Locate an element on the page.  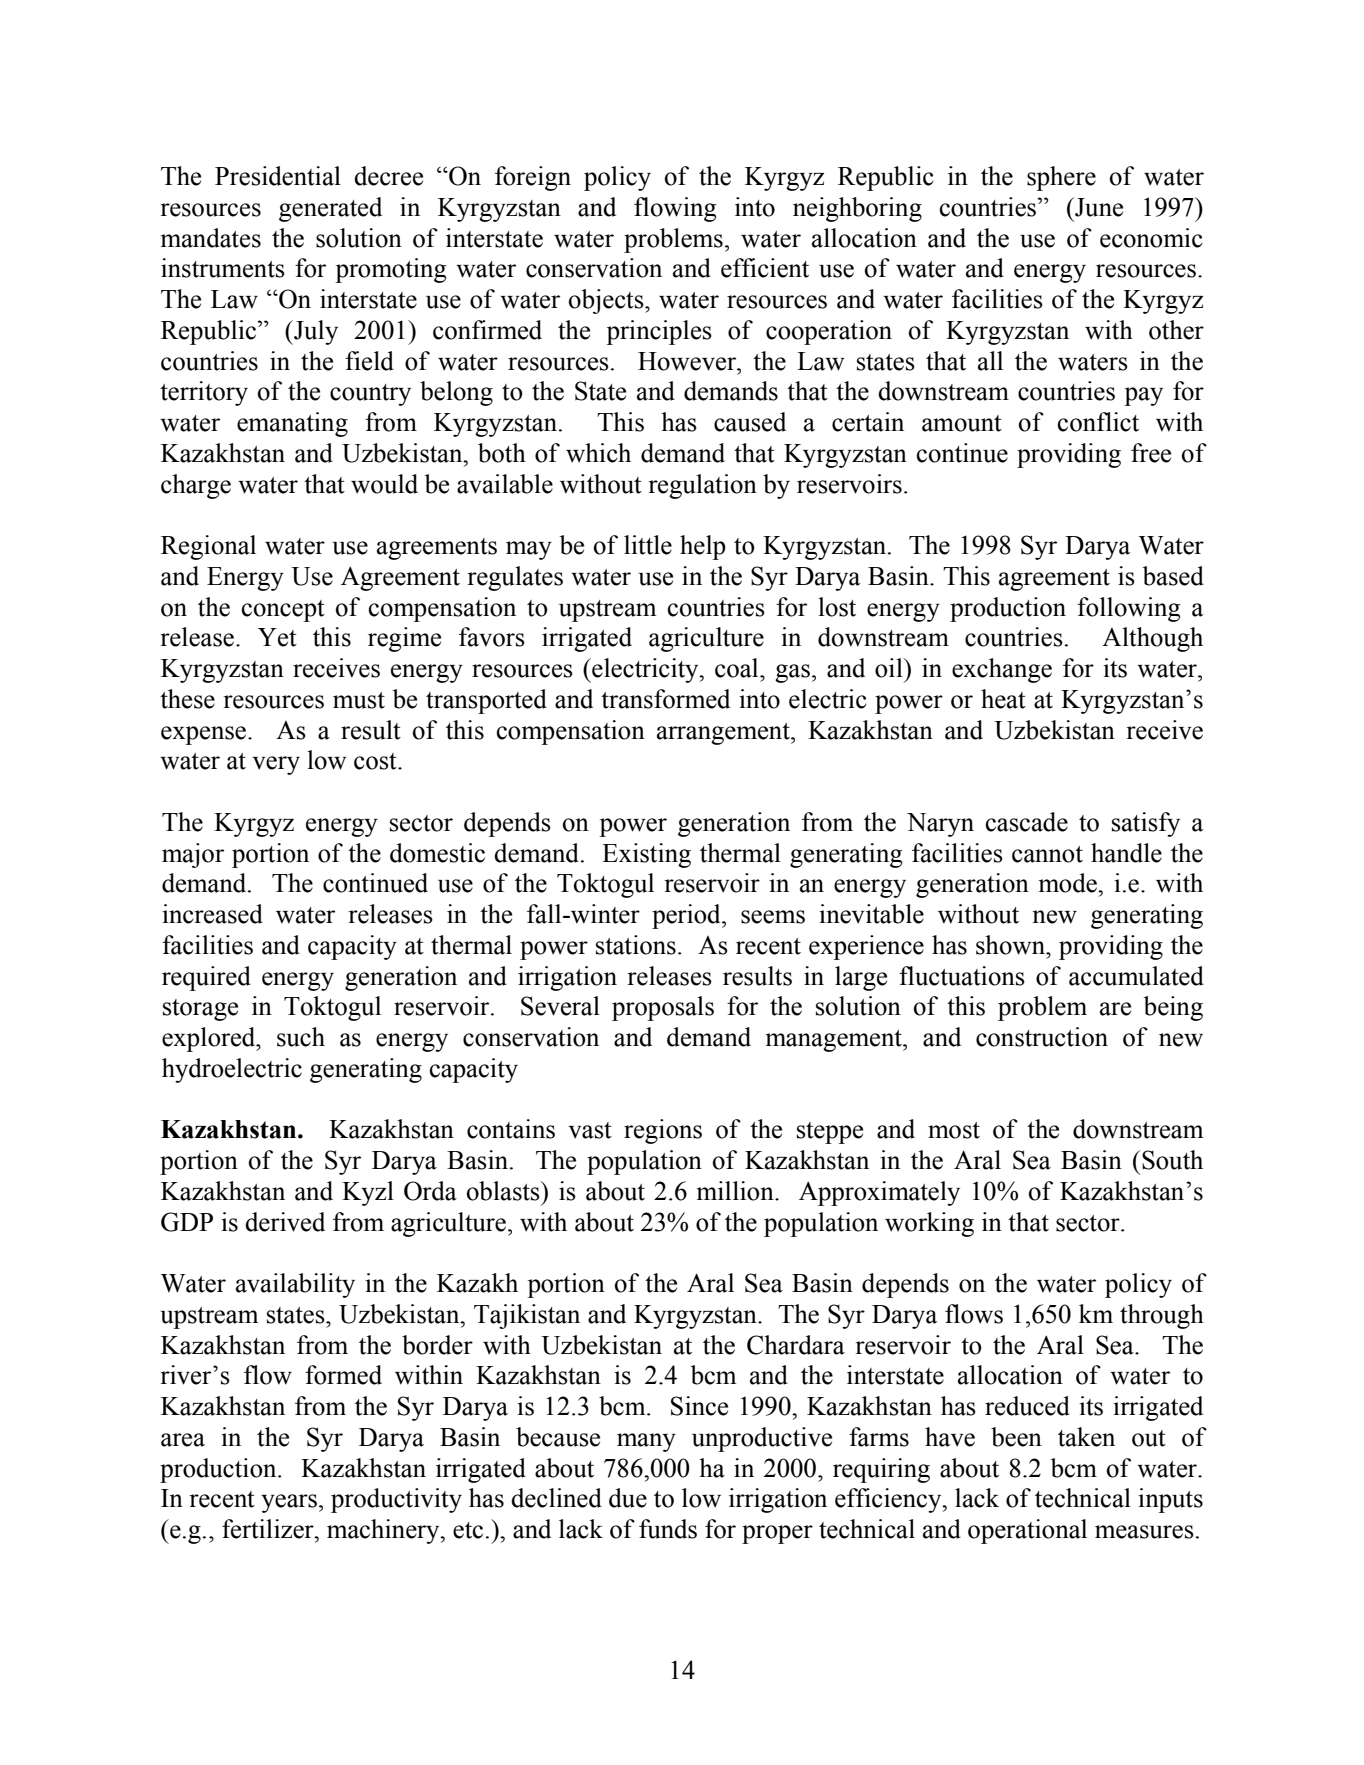
operational is located at coordinates (1027, 1531).
